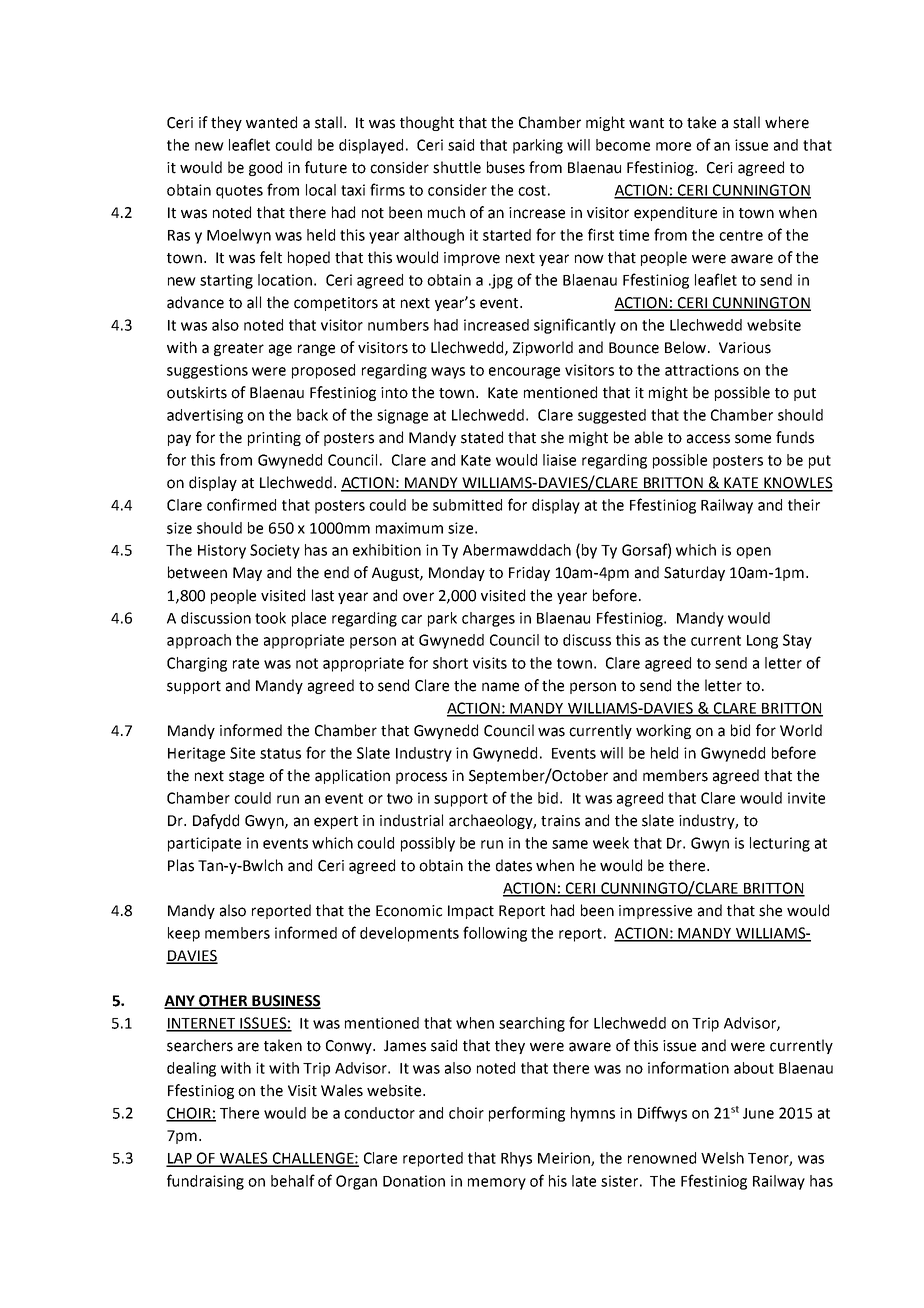 The width and height of the image is (924, 1308). What do you see at coordinates (663, 731) in the image?
I see `working` at bounding box center [663, 731].
